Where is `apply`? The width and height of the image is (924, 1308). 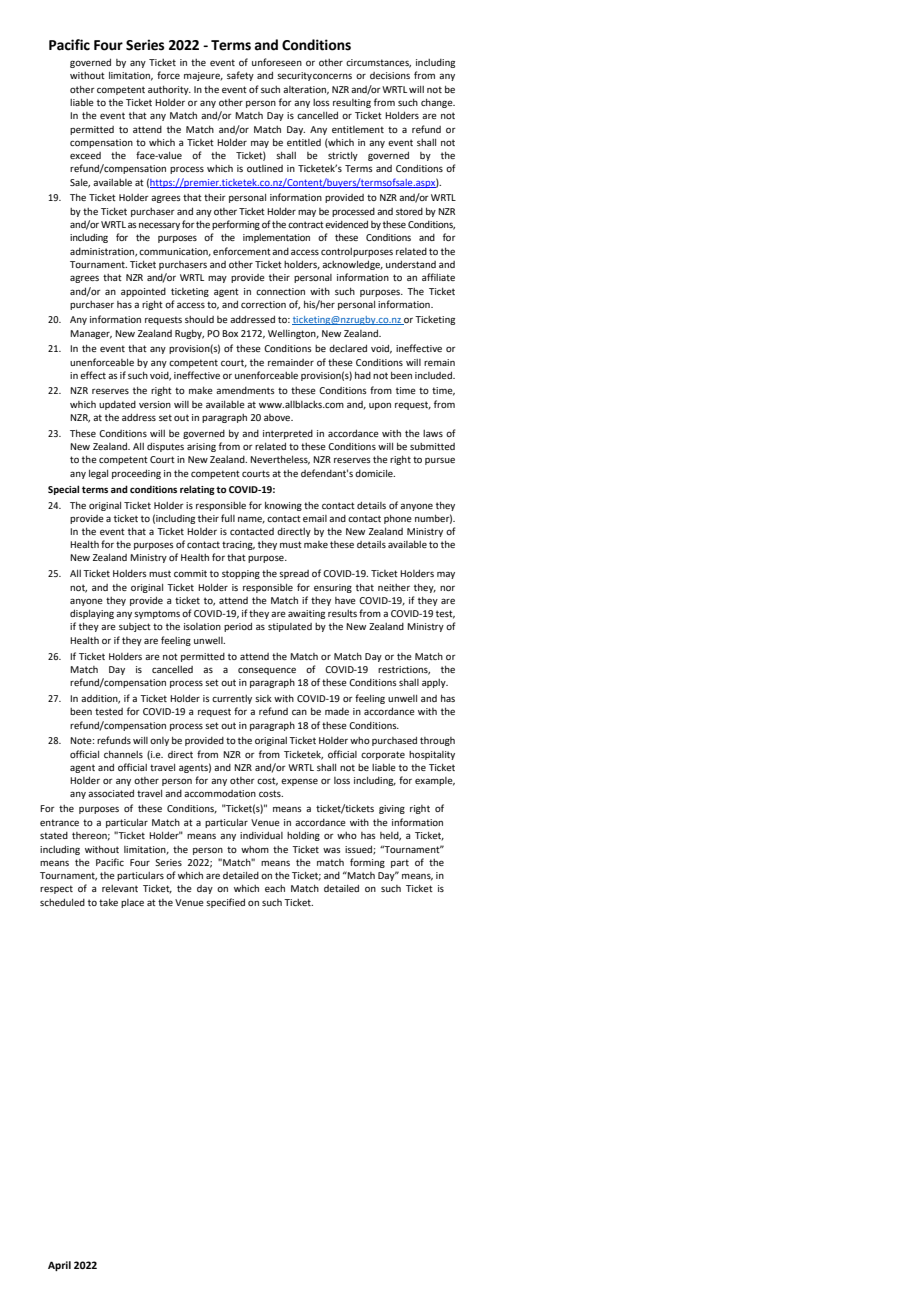
apply is located at coordinates (435, 683).
